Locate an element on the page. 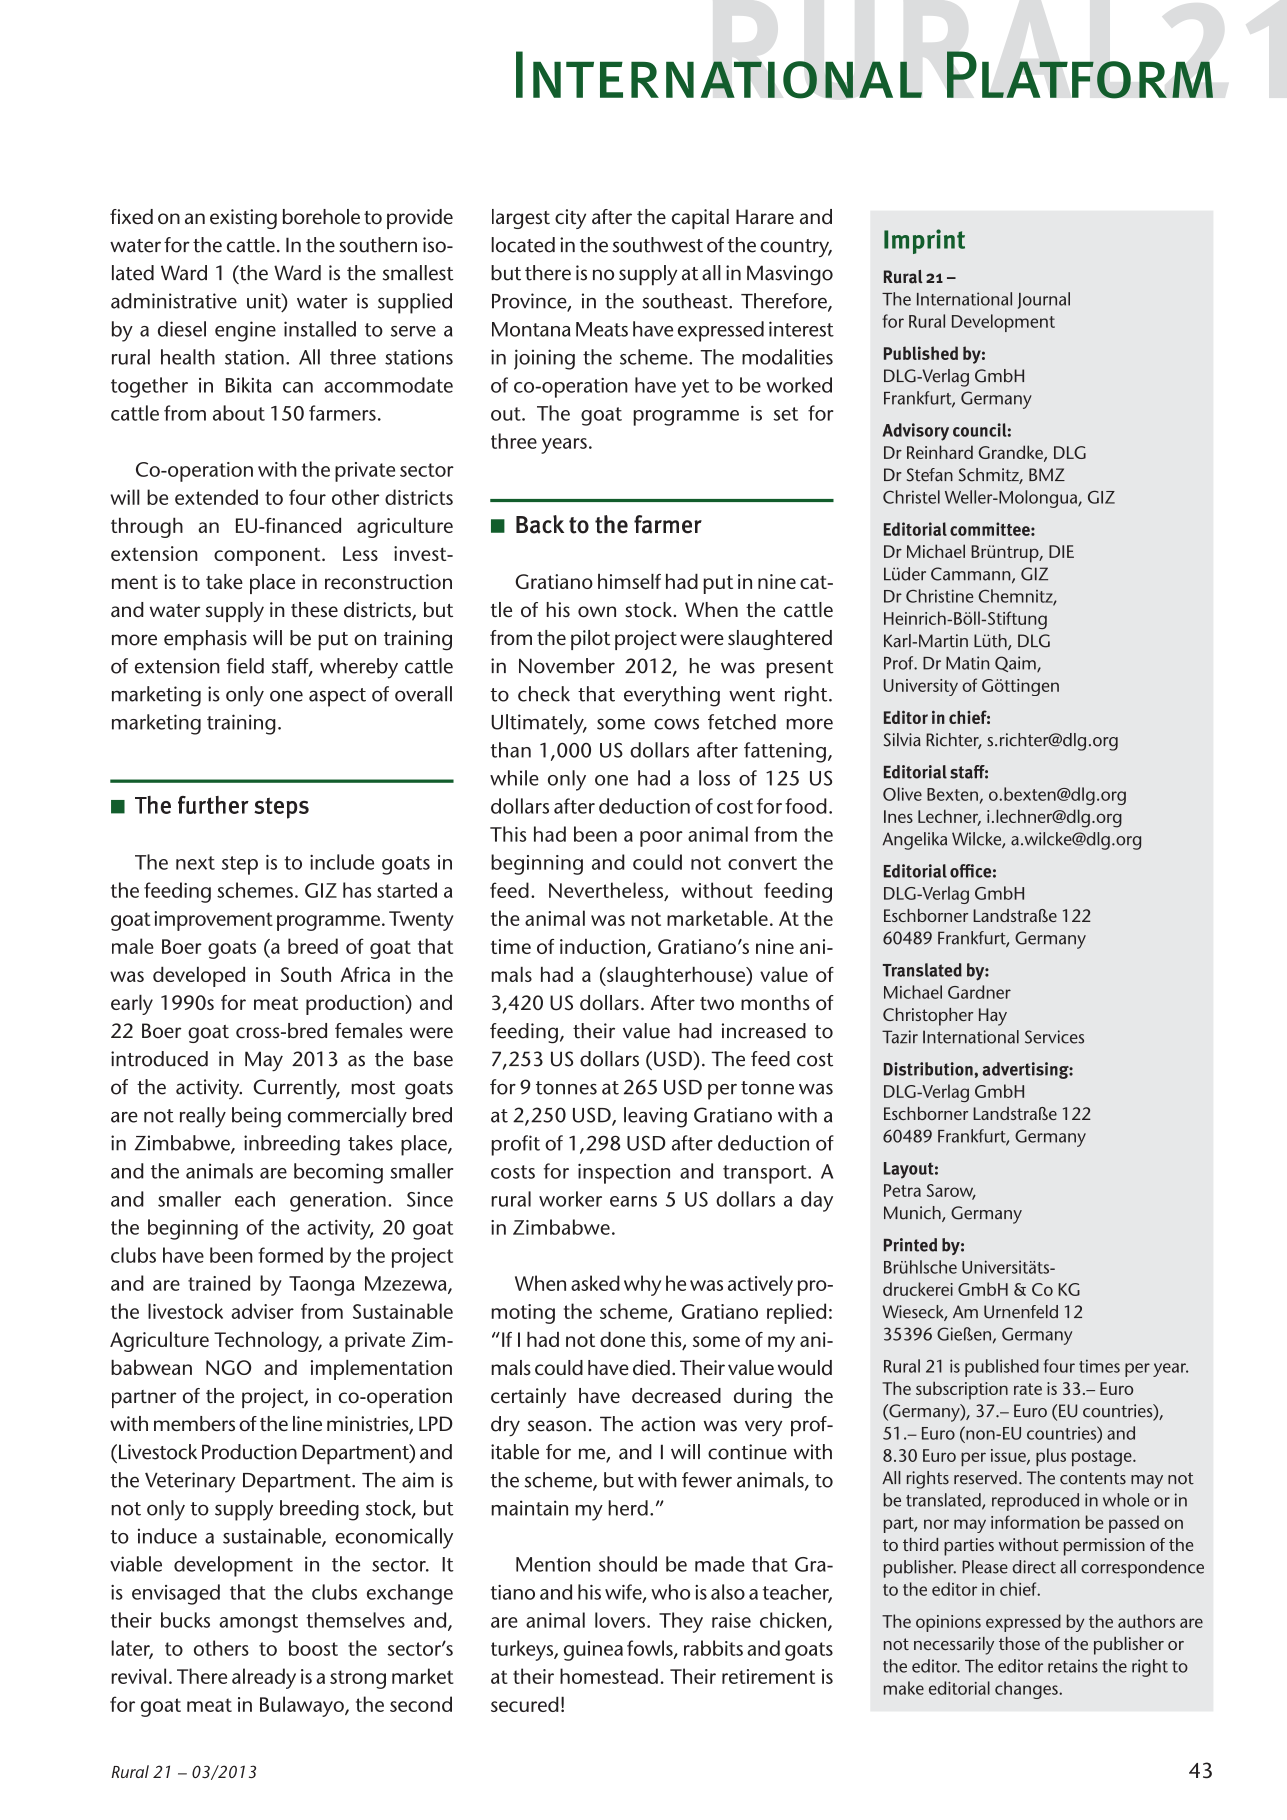 Image resolution: width=1287 pixels, height=1820 pixels. fowls is located at coordinates (651, 1649).
